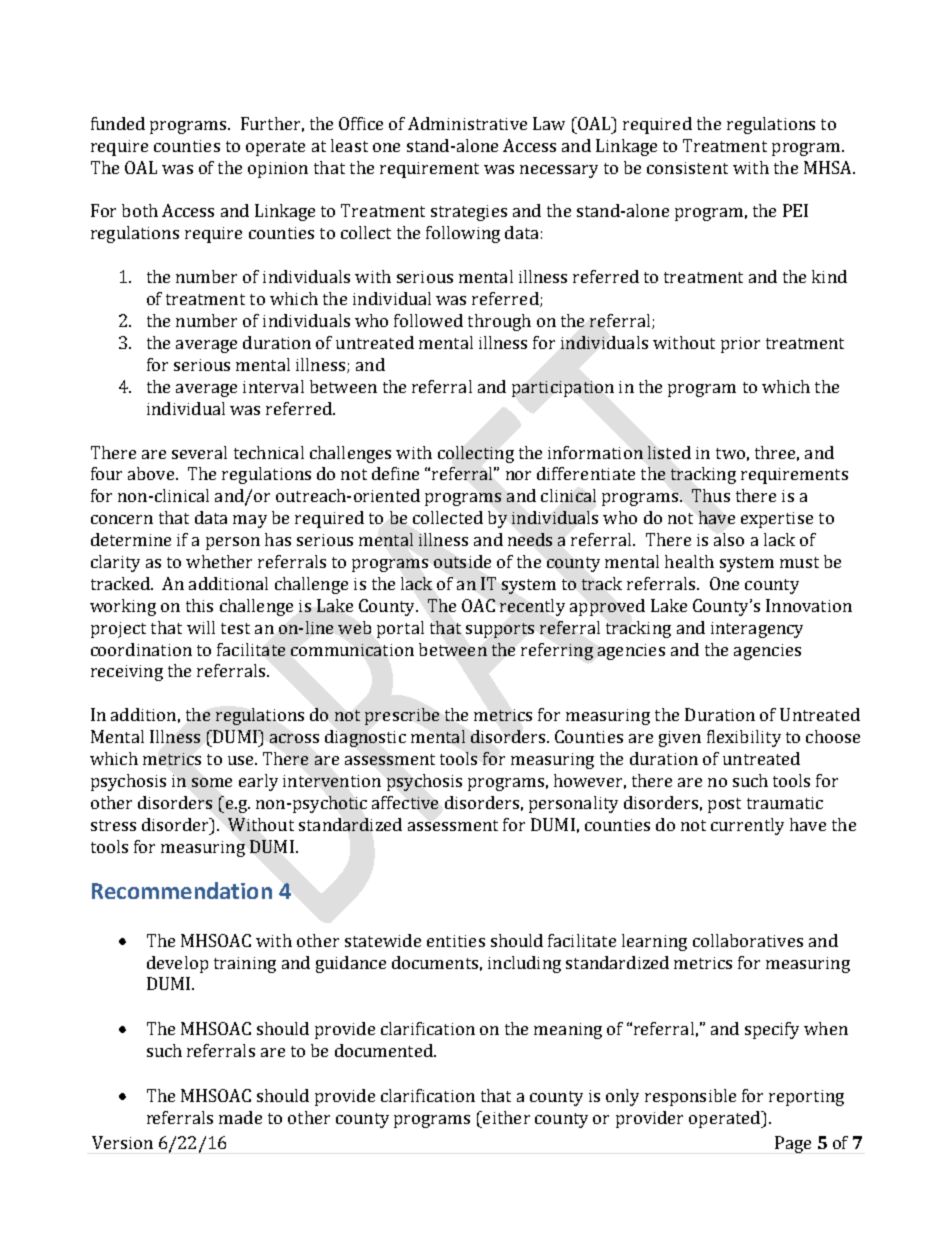  I want to click on entities, so click(456, 941).
